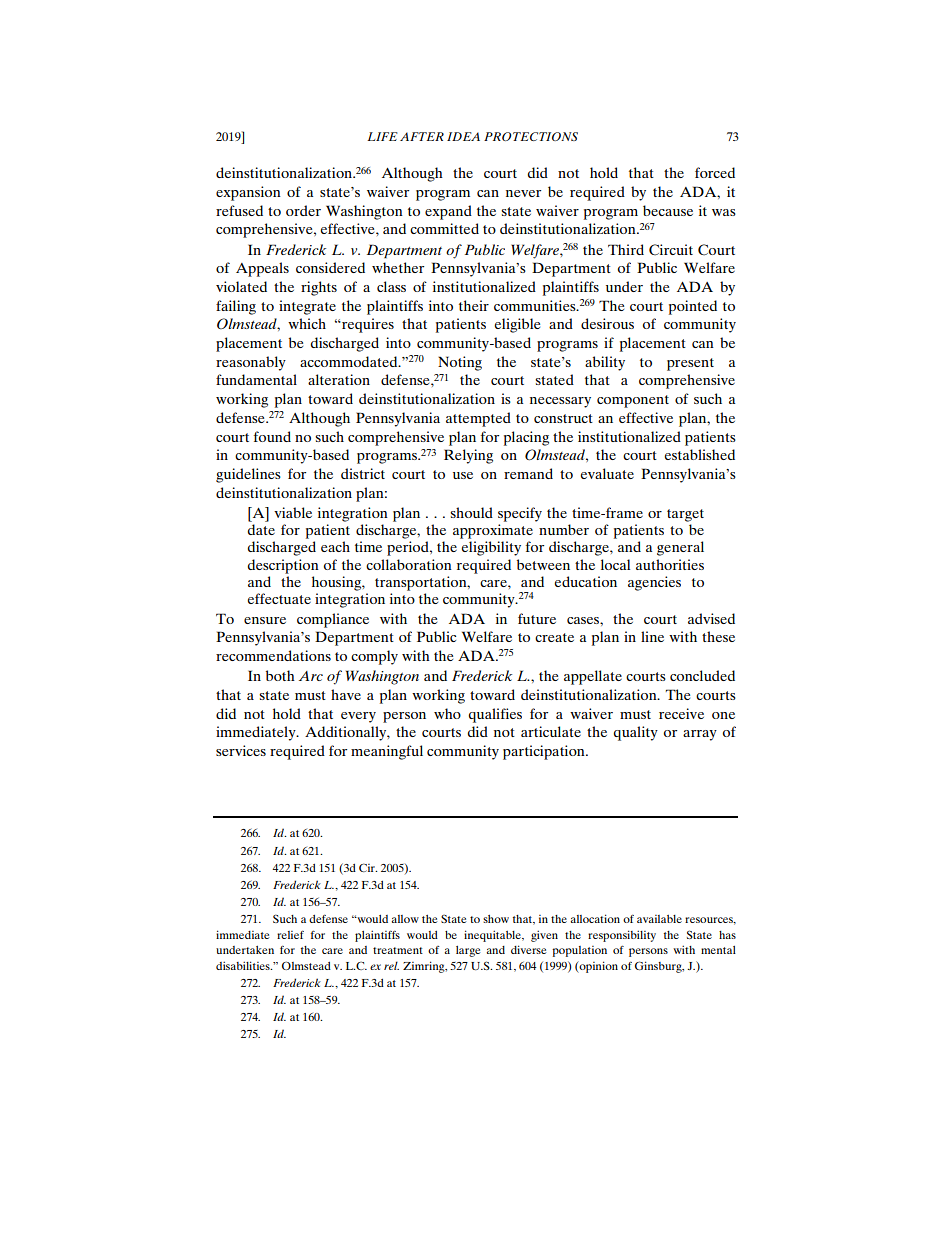 The width and height of the screenshot is (952, 1233). Describe the element at coordinates (715, 172) in the screenshot. I see `forced` at that location.
